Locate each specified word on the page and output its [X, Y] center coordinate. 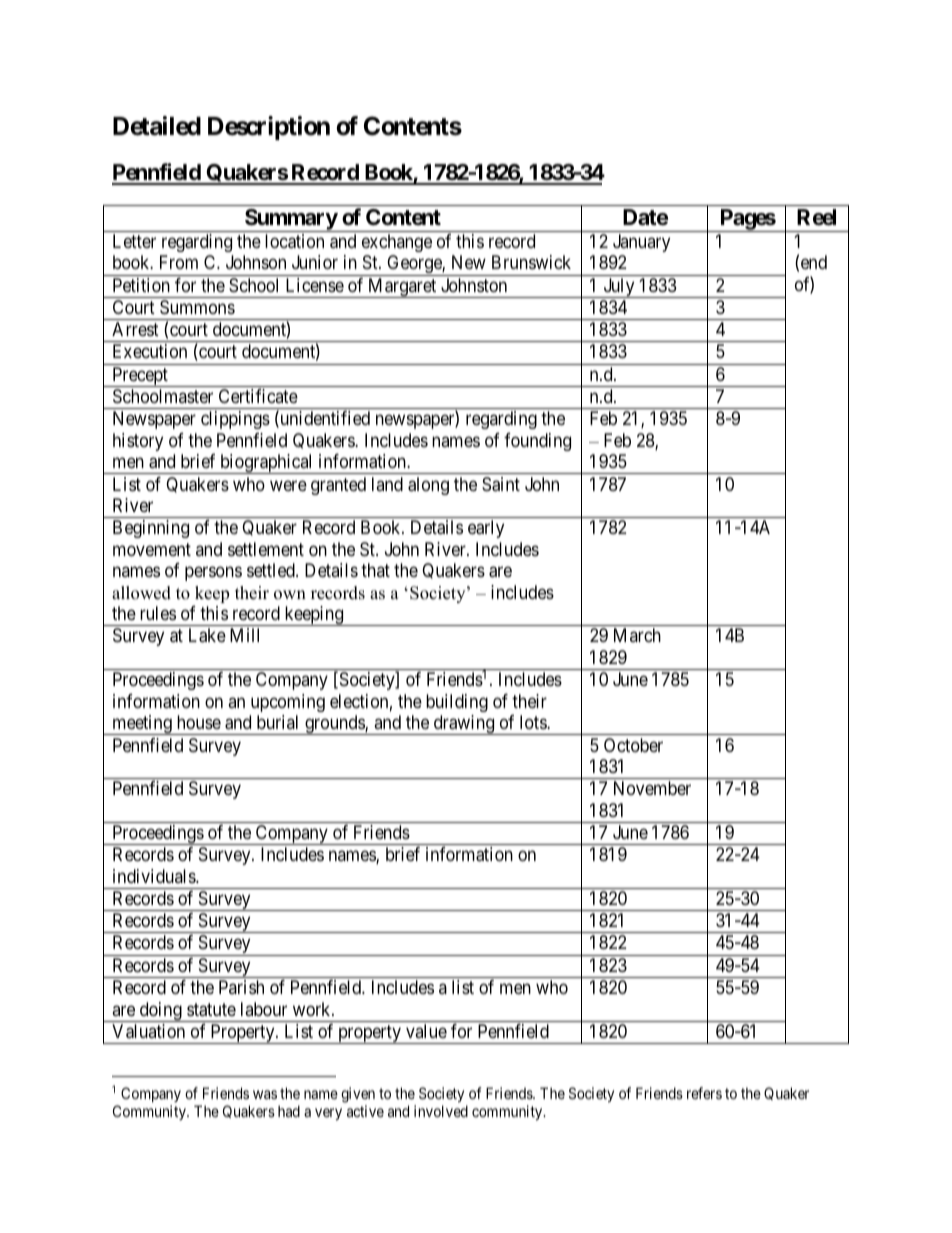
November [652, 788]
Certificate [258, 396]
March [637, 635]
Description [269, 128]
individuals [155, 876]
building [457, 703]
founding [537, 442]
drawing [464, 725]
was [265, 1094]
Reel [816, 217]
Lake [207, 635]
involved [441, 1111]
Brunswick [531, 262]
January [641, 243]
